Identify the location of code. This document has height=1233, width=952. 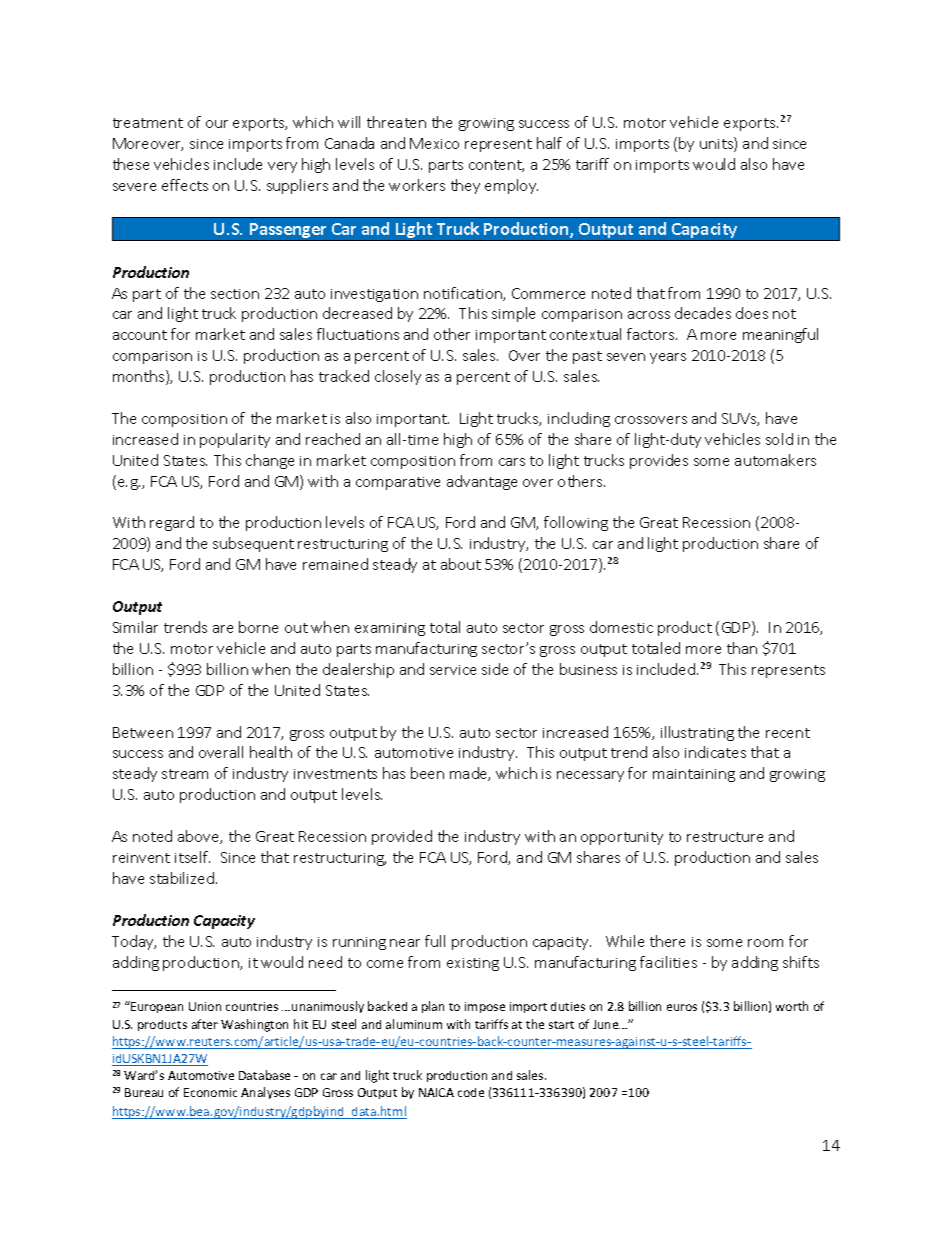
(471, 1092).
